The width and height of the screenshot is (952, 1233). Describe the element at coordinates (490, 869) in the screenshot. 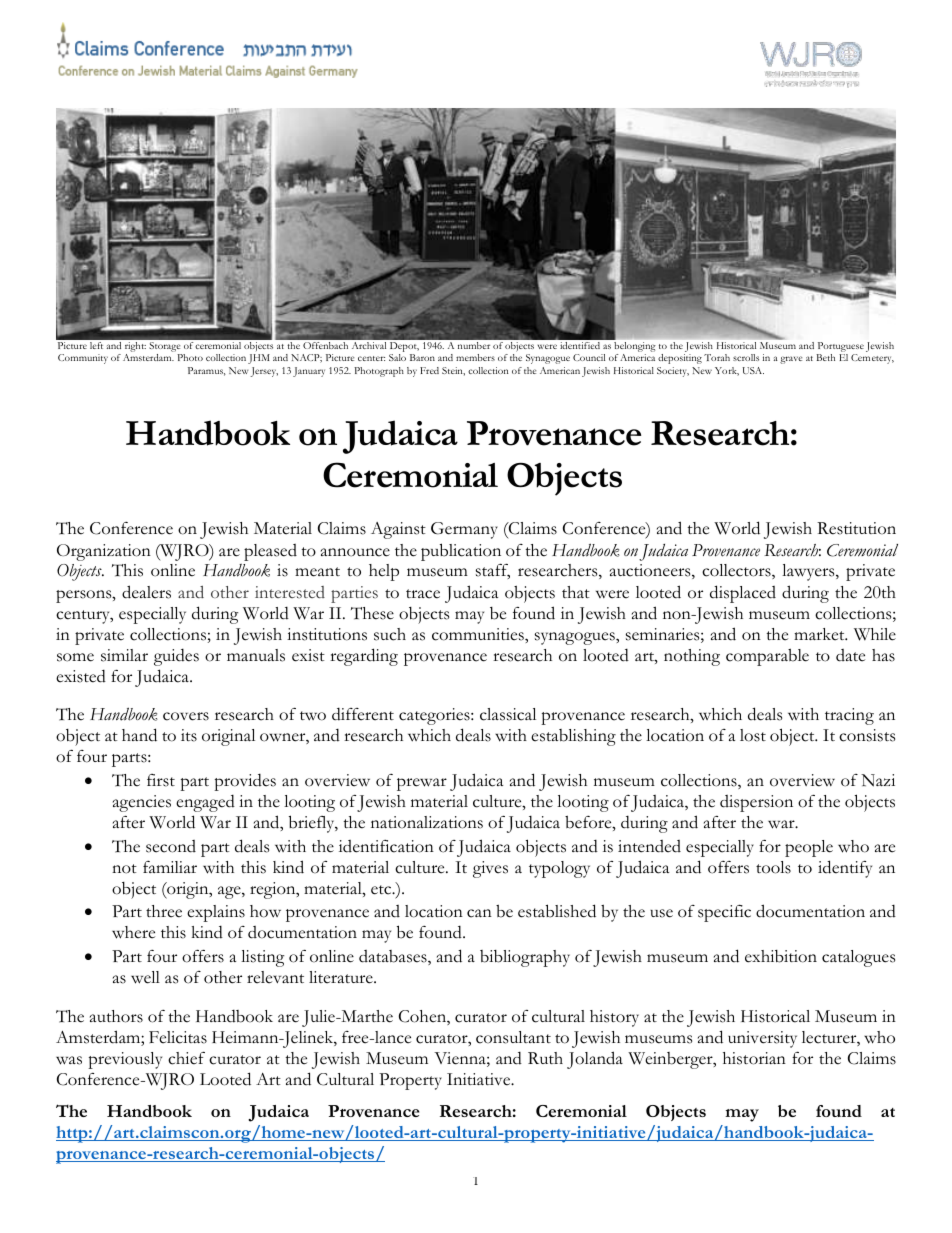

I see `gives` at that location.
